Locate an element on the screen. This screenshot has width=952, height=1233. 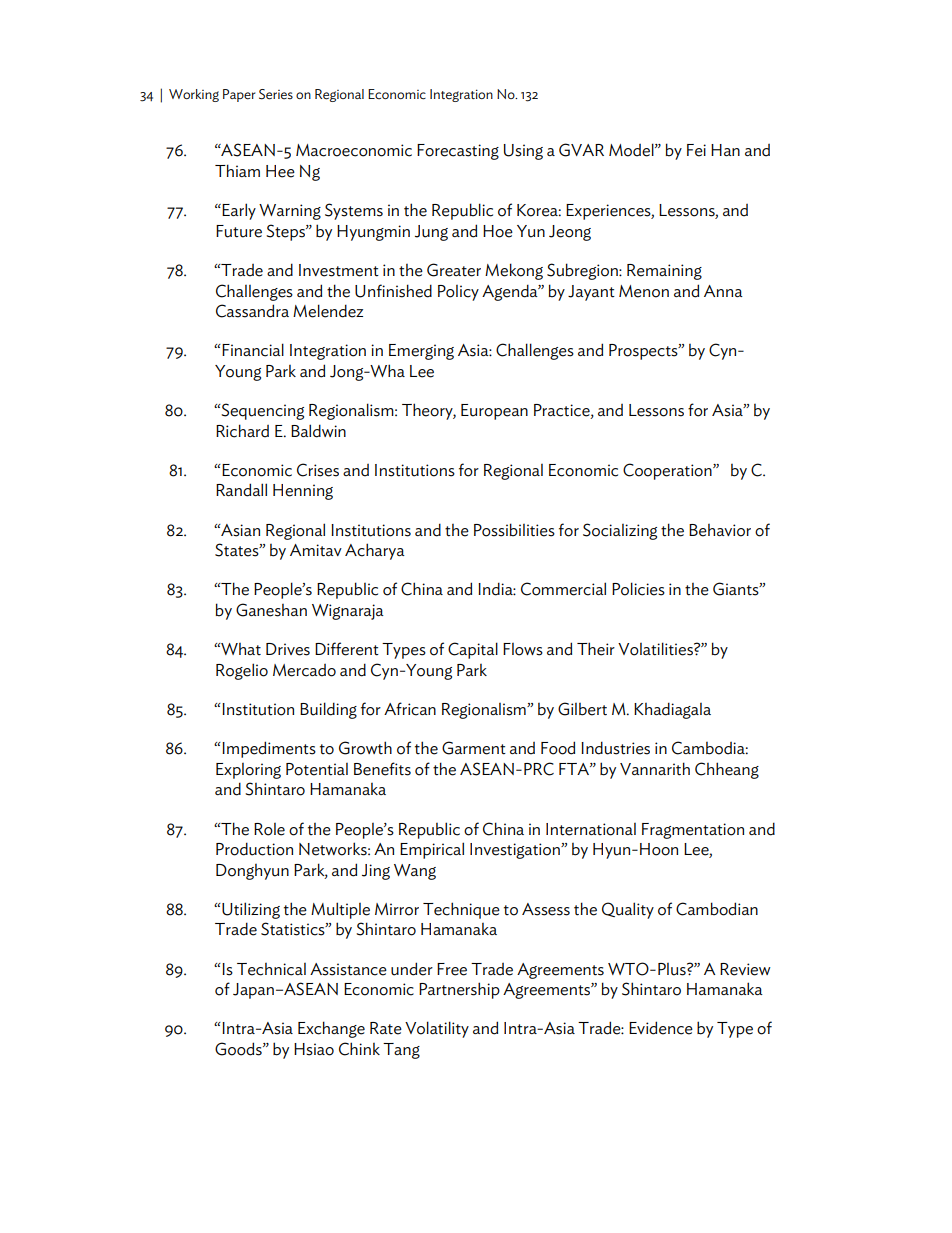
Exploring is located at coordinates (248, 771).
